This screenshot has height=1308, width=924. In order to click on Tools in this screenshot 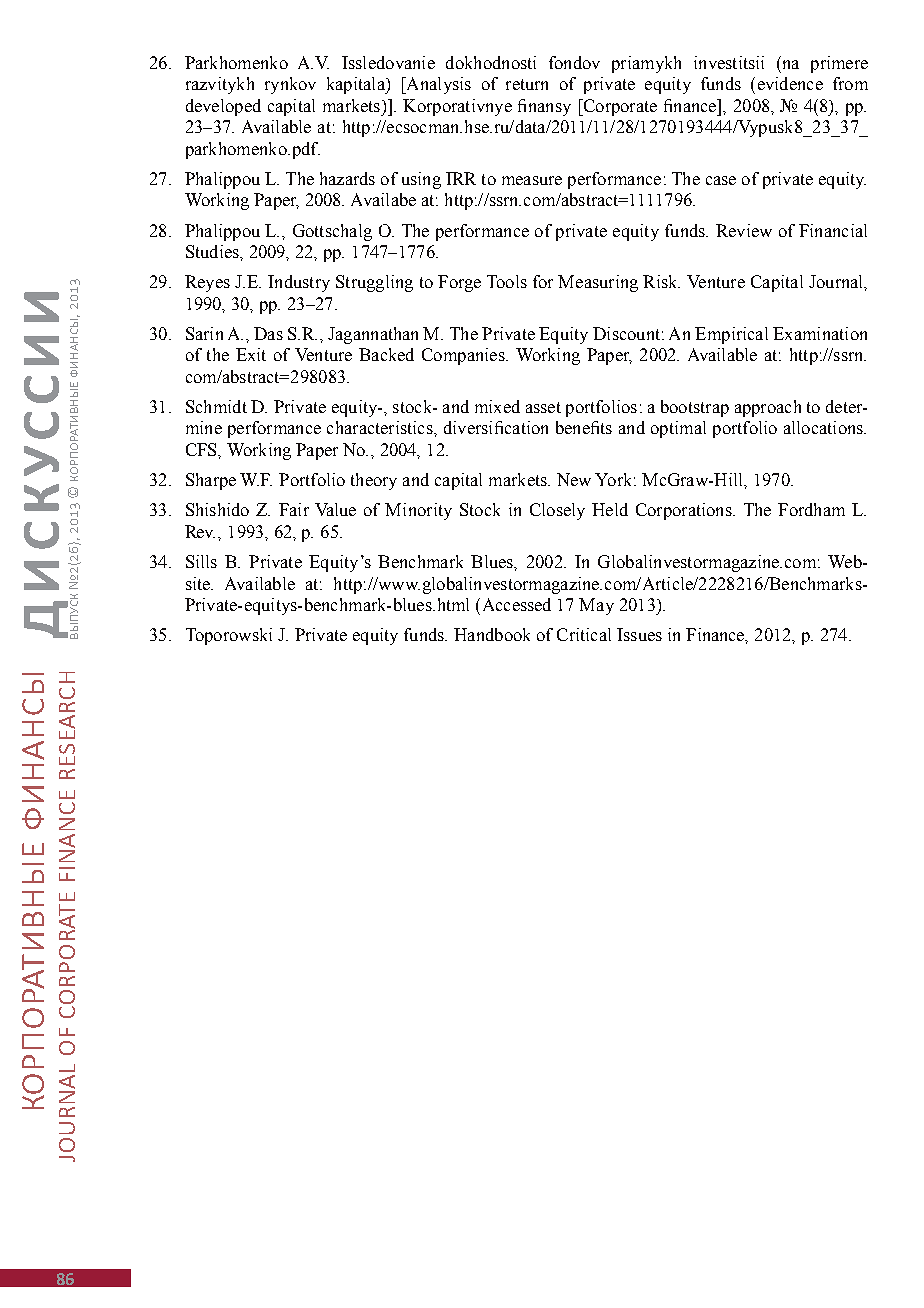, I will do `click(507, 281)`.
